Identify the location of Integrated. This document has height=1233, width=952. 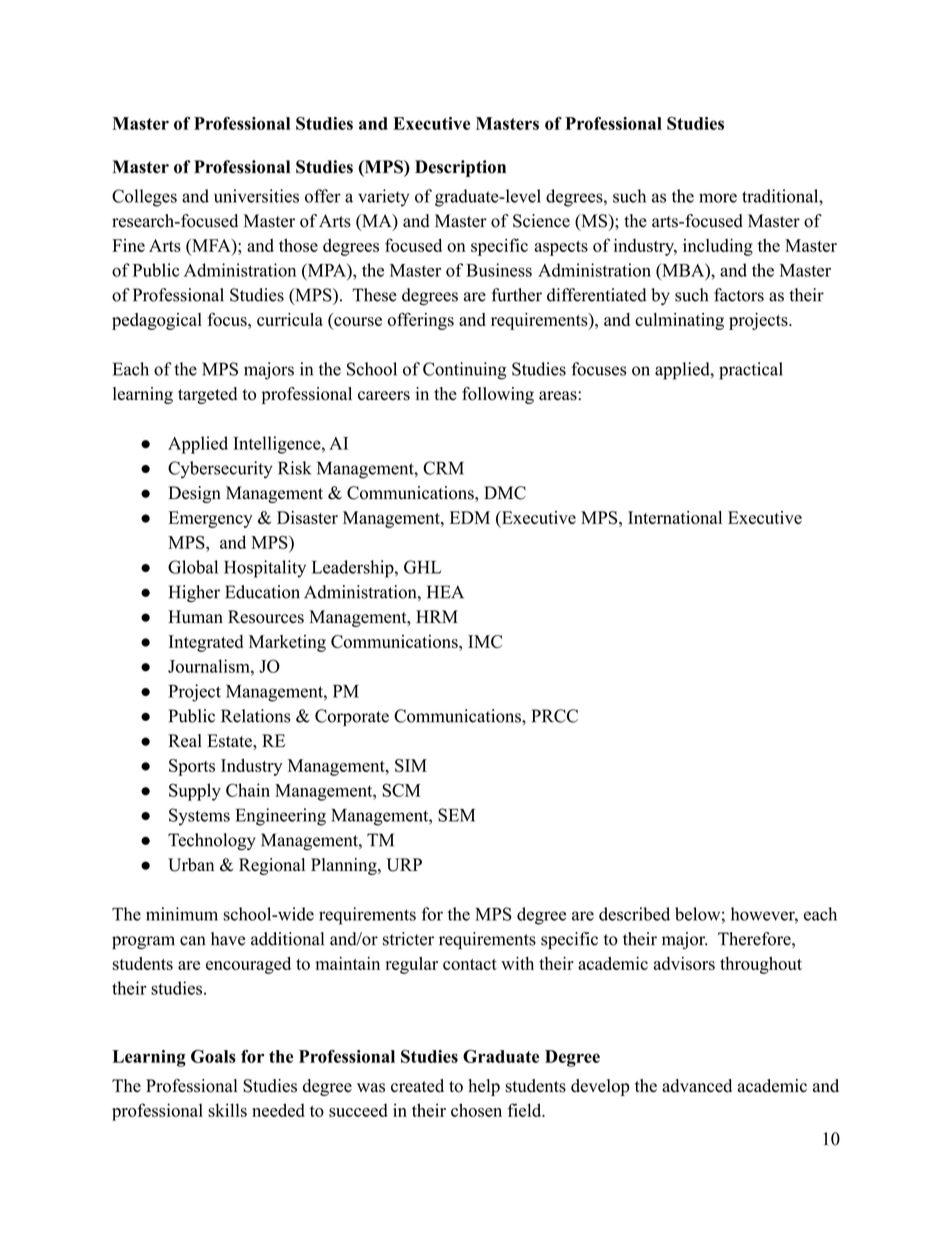
(206, 643).
